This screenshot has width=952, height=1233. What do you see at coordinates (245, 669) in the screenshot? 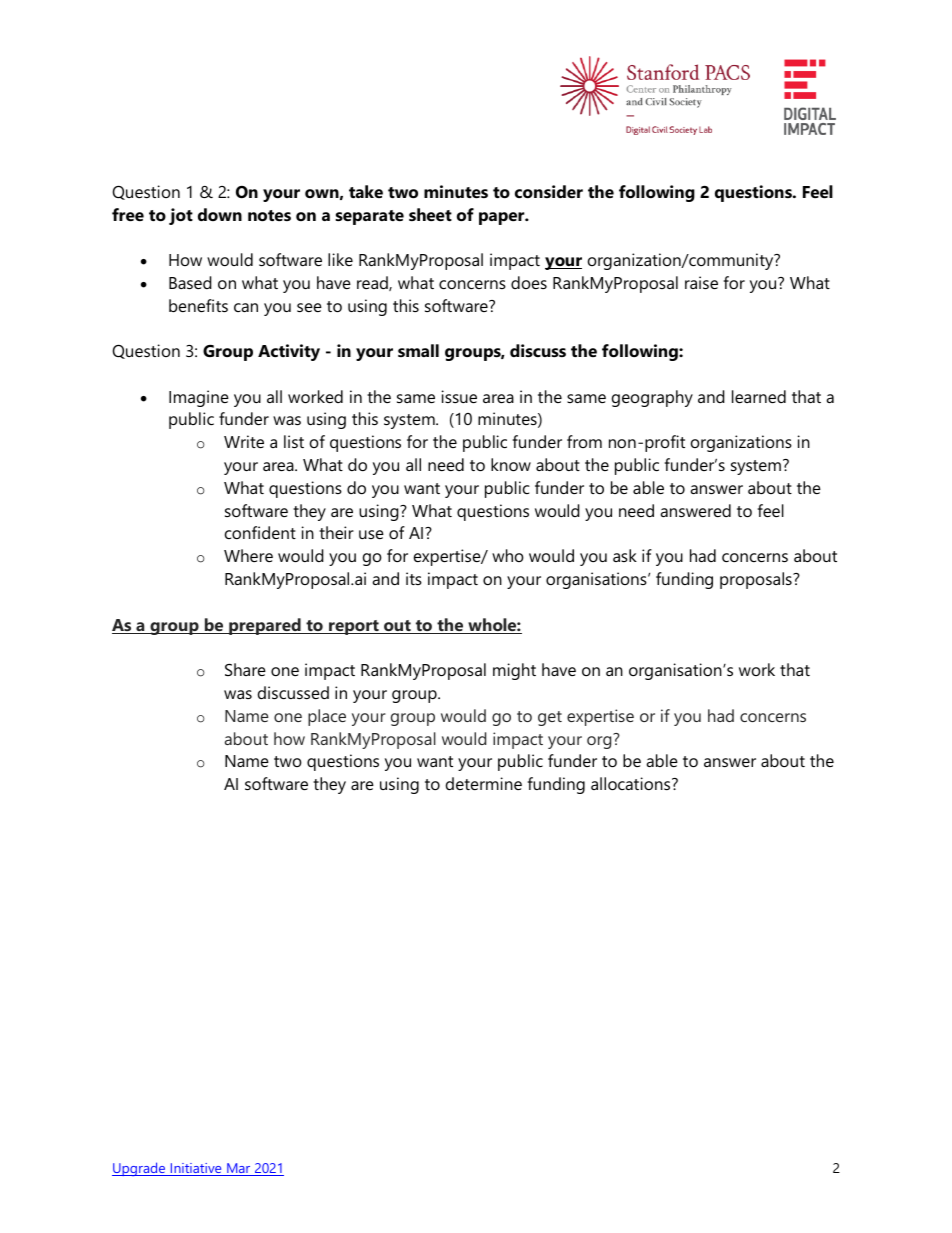
I see `Share` at bounding box center [245, 669].
